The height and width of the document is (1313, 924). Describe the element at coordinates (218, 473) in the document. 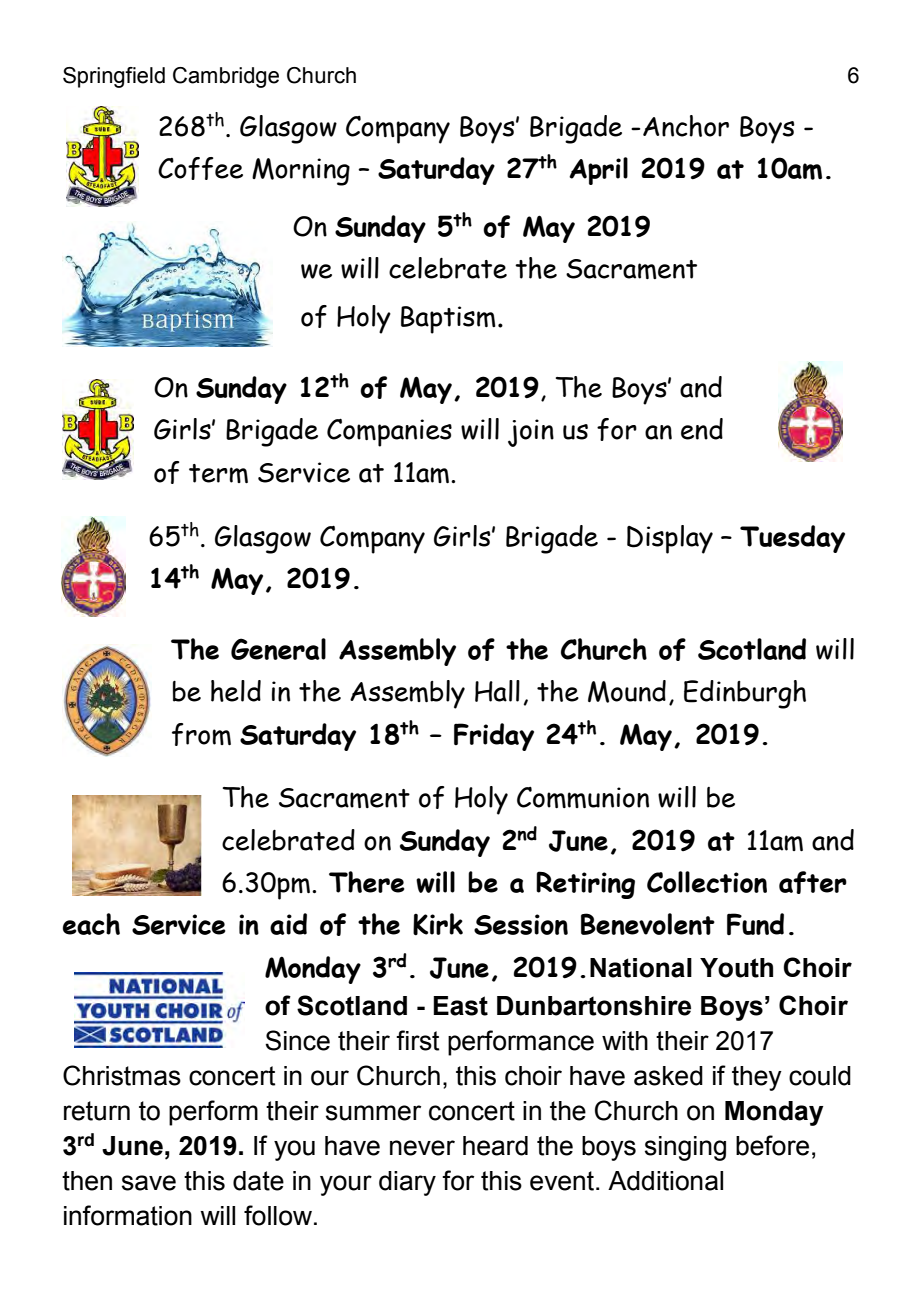

I see `term` at that location.
